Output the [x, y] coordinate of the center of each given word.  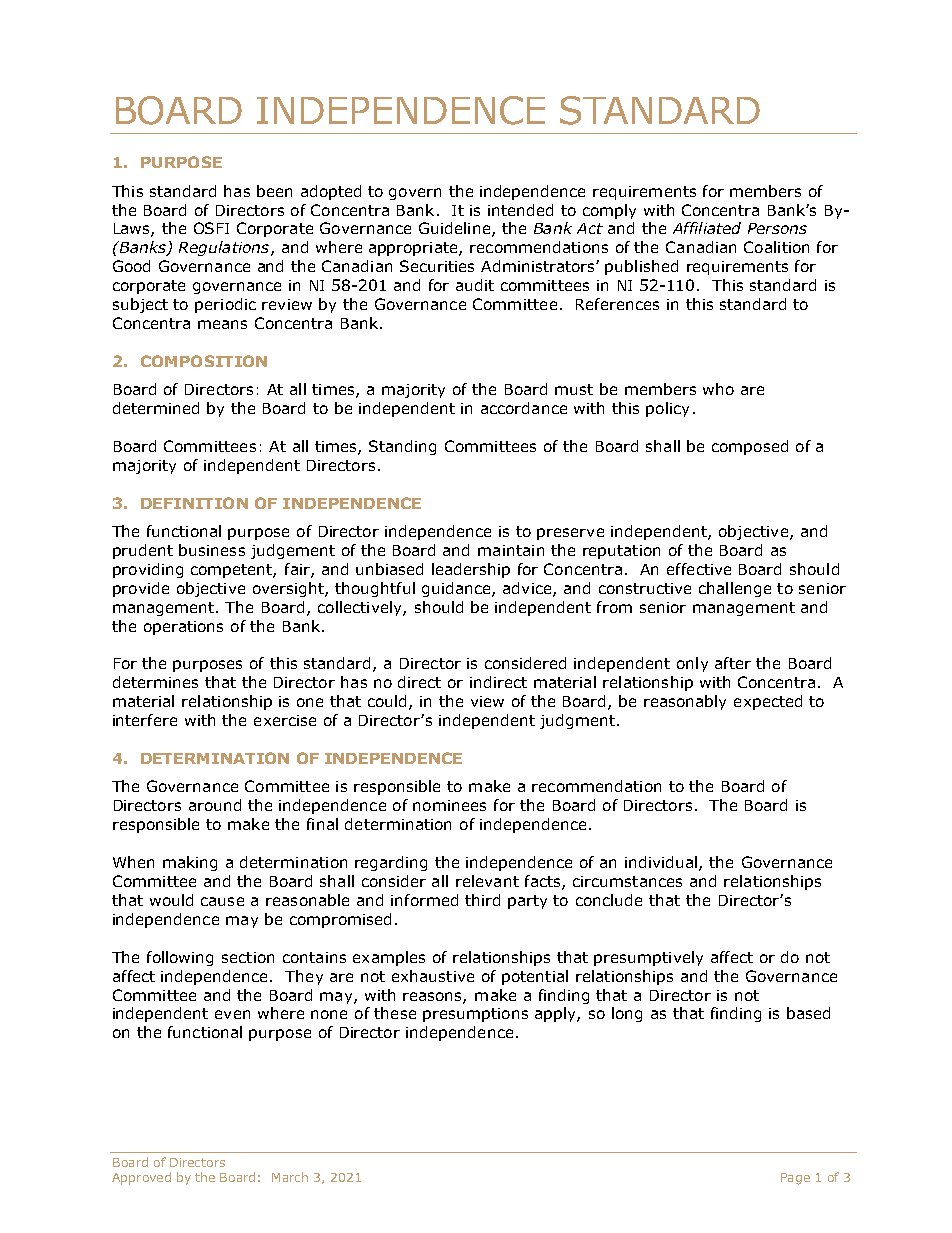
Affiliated [707, 228]
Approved [141, 1178]
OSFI [211, 228]
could [387, 701]
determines [155, 682]
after [733, 663]
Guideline [456, 229]
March [290, 1177]
